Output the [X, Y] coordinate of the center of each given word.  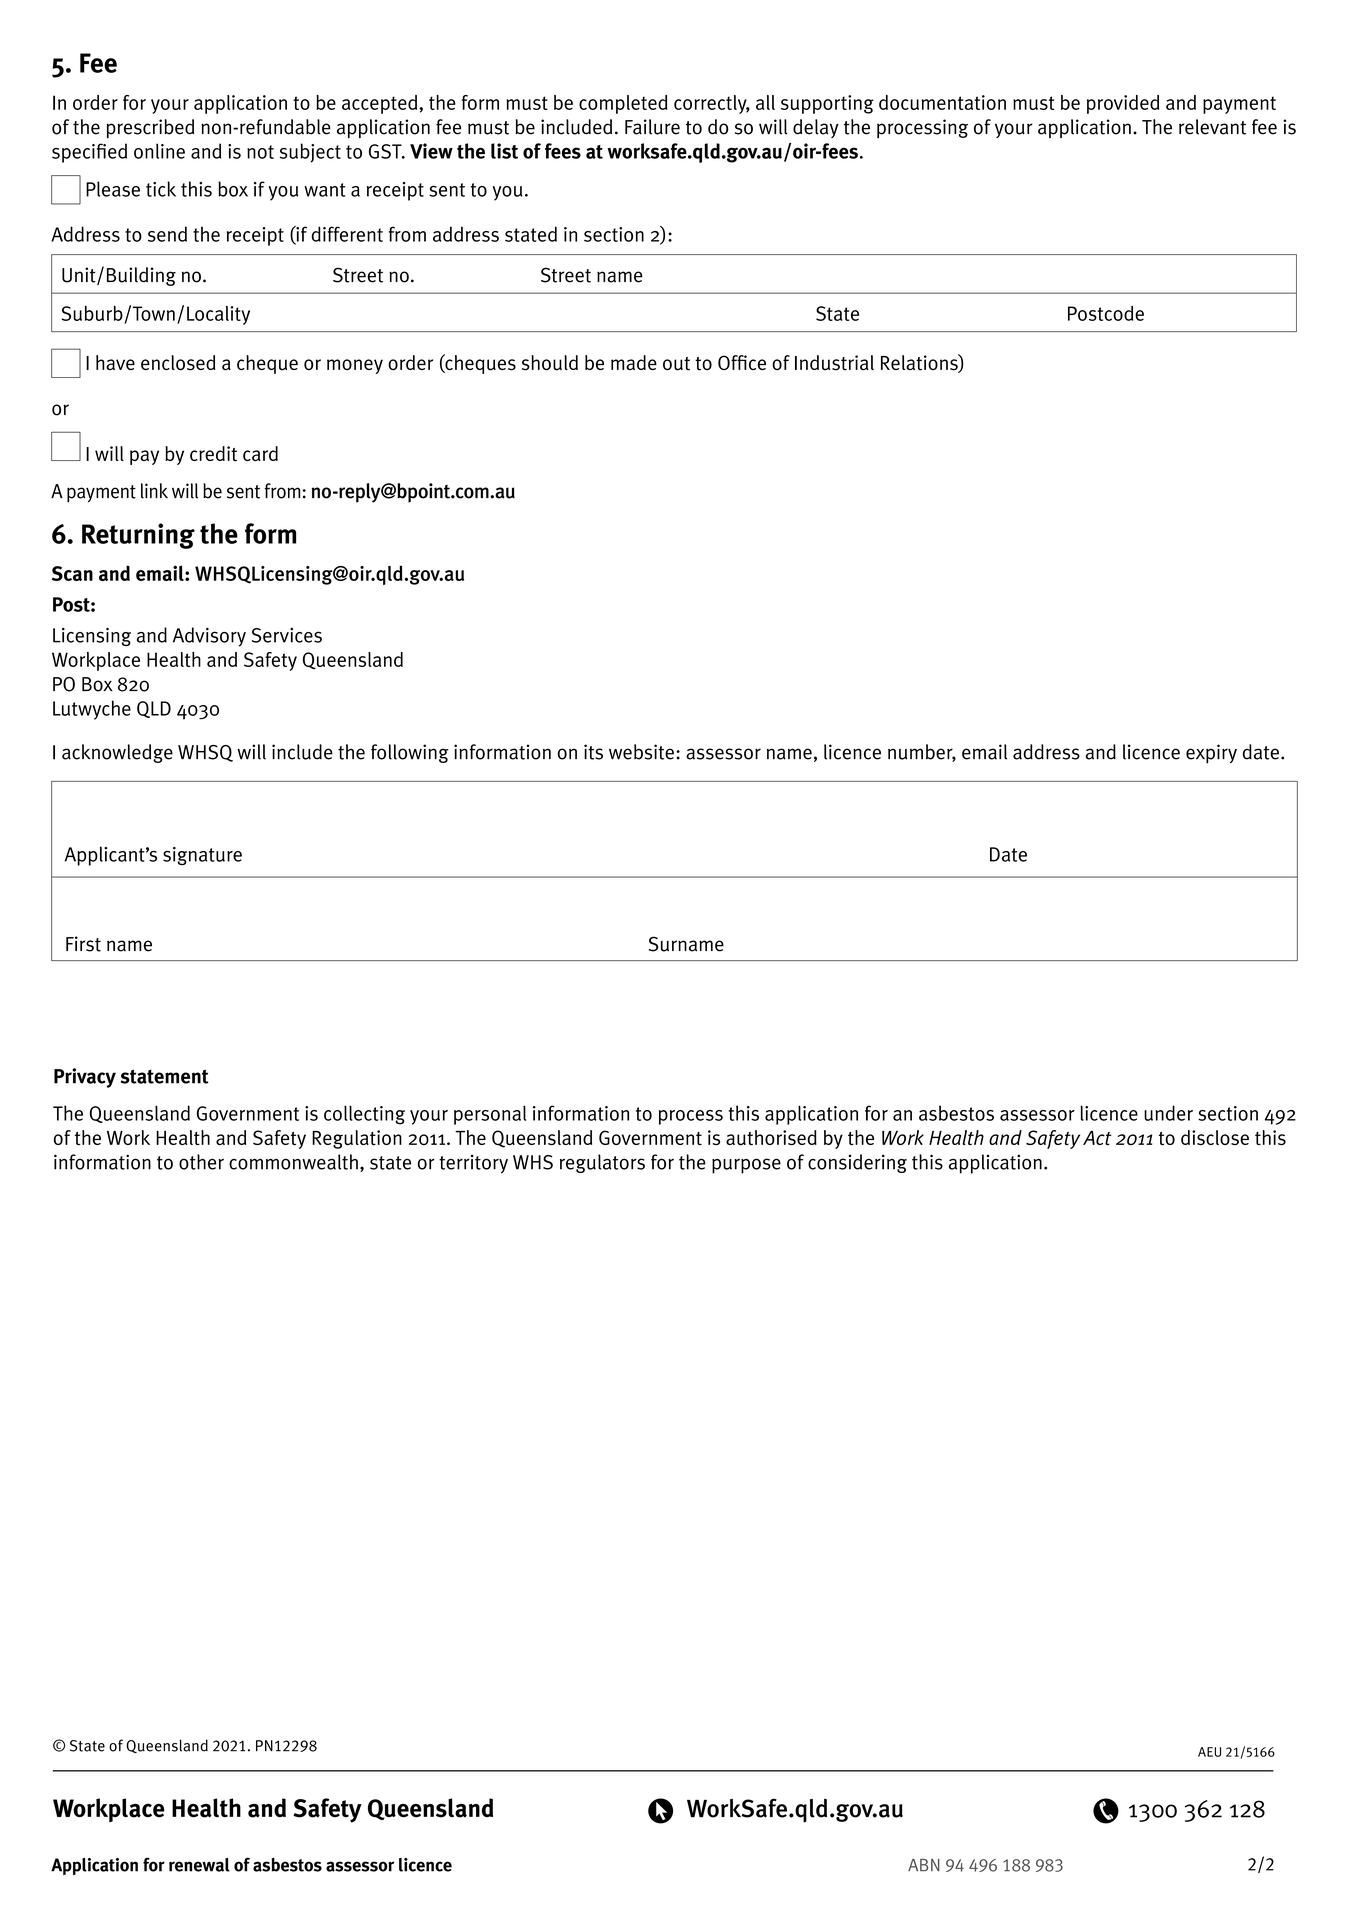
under [1168, 1113]
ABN [924, 1865]
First [83, 944]
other [201, 1162]
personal [490, 1115]
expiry [1211, 754]
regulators [602, 1163]
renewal [199, 1865]
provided [1123, 104]
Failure [652, 127]
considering [857, 1163]
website [641, 752]
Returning [138, 536]
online [159, 151]
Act [1097, 1138]
